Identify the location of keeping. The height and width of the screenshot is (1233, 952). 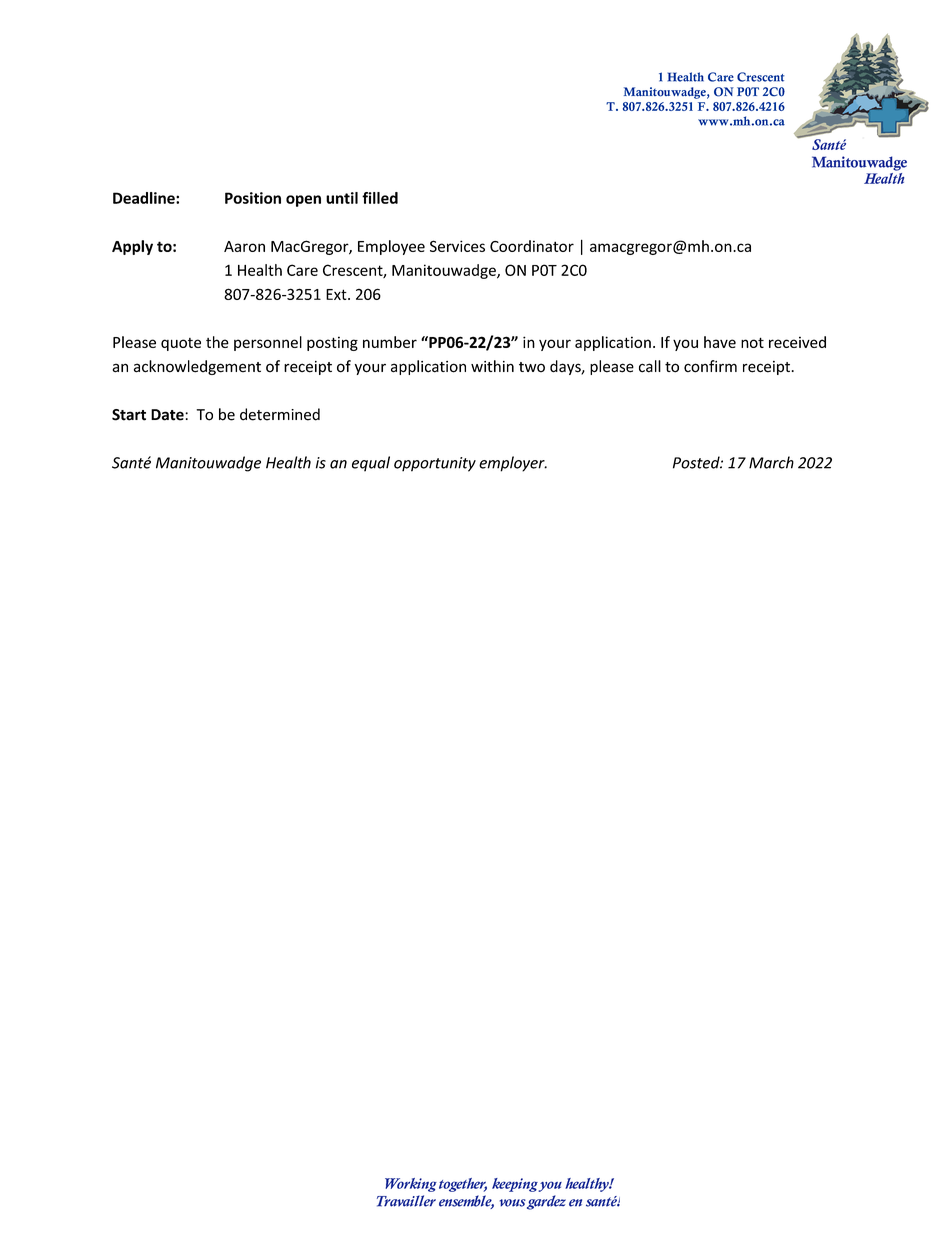
(515, 1185).
